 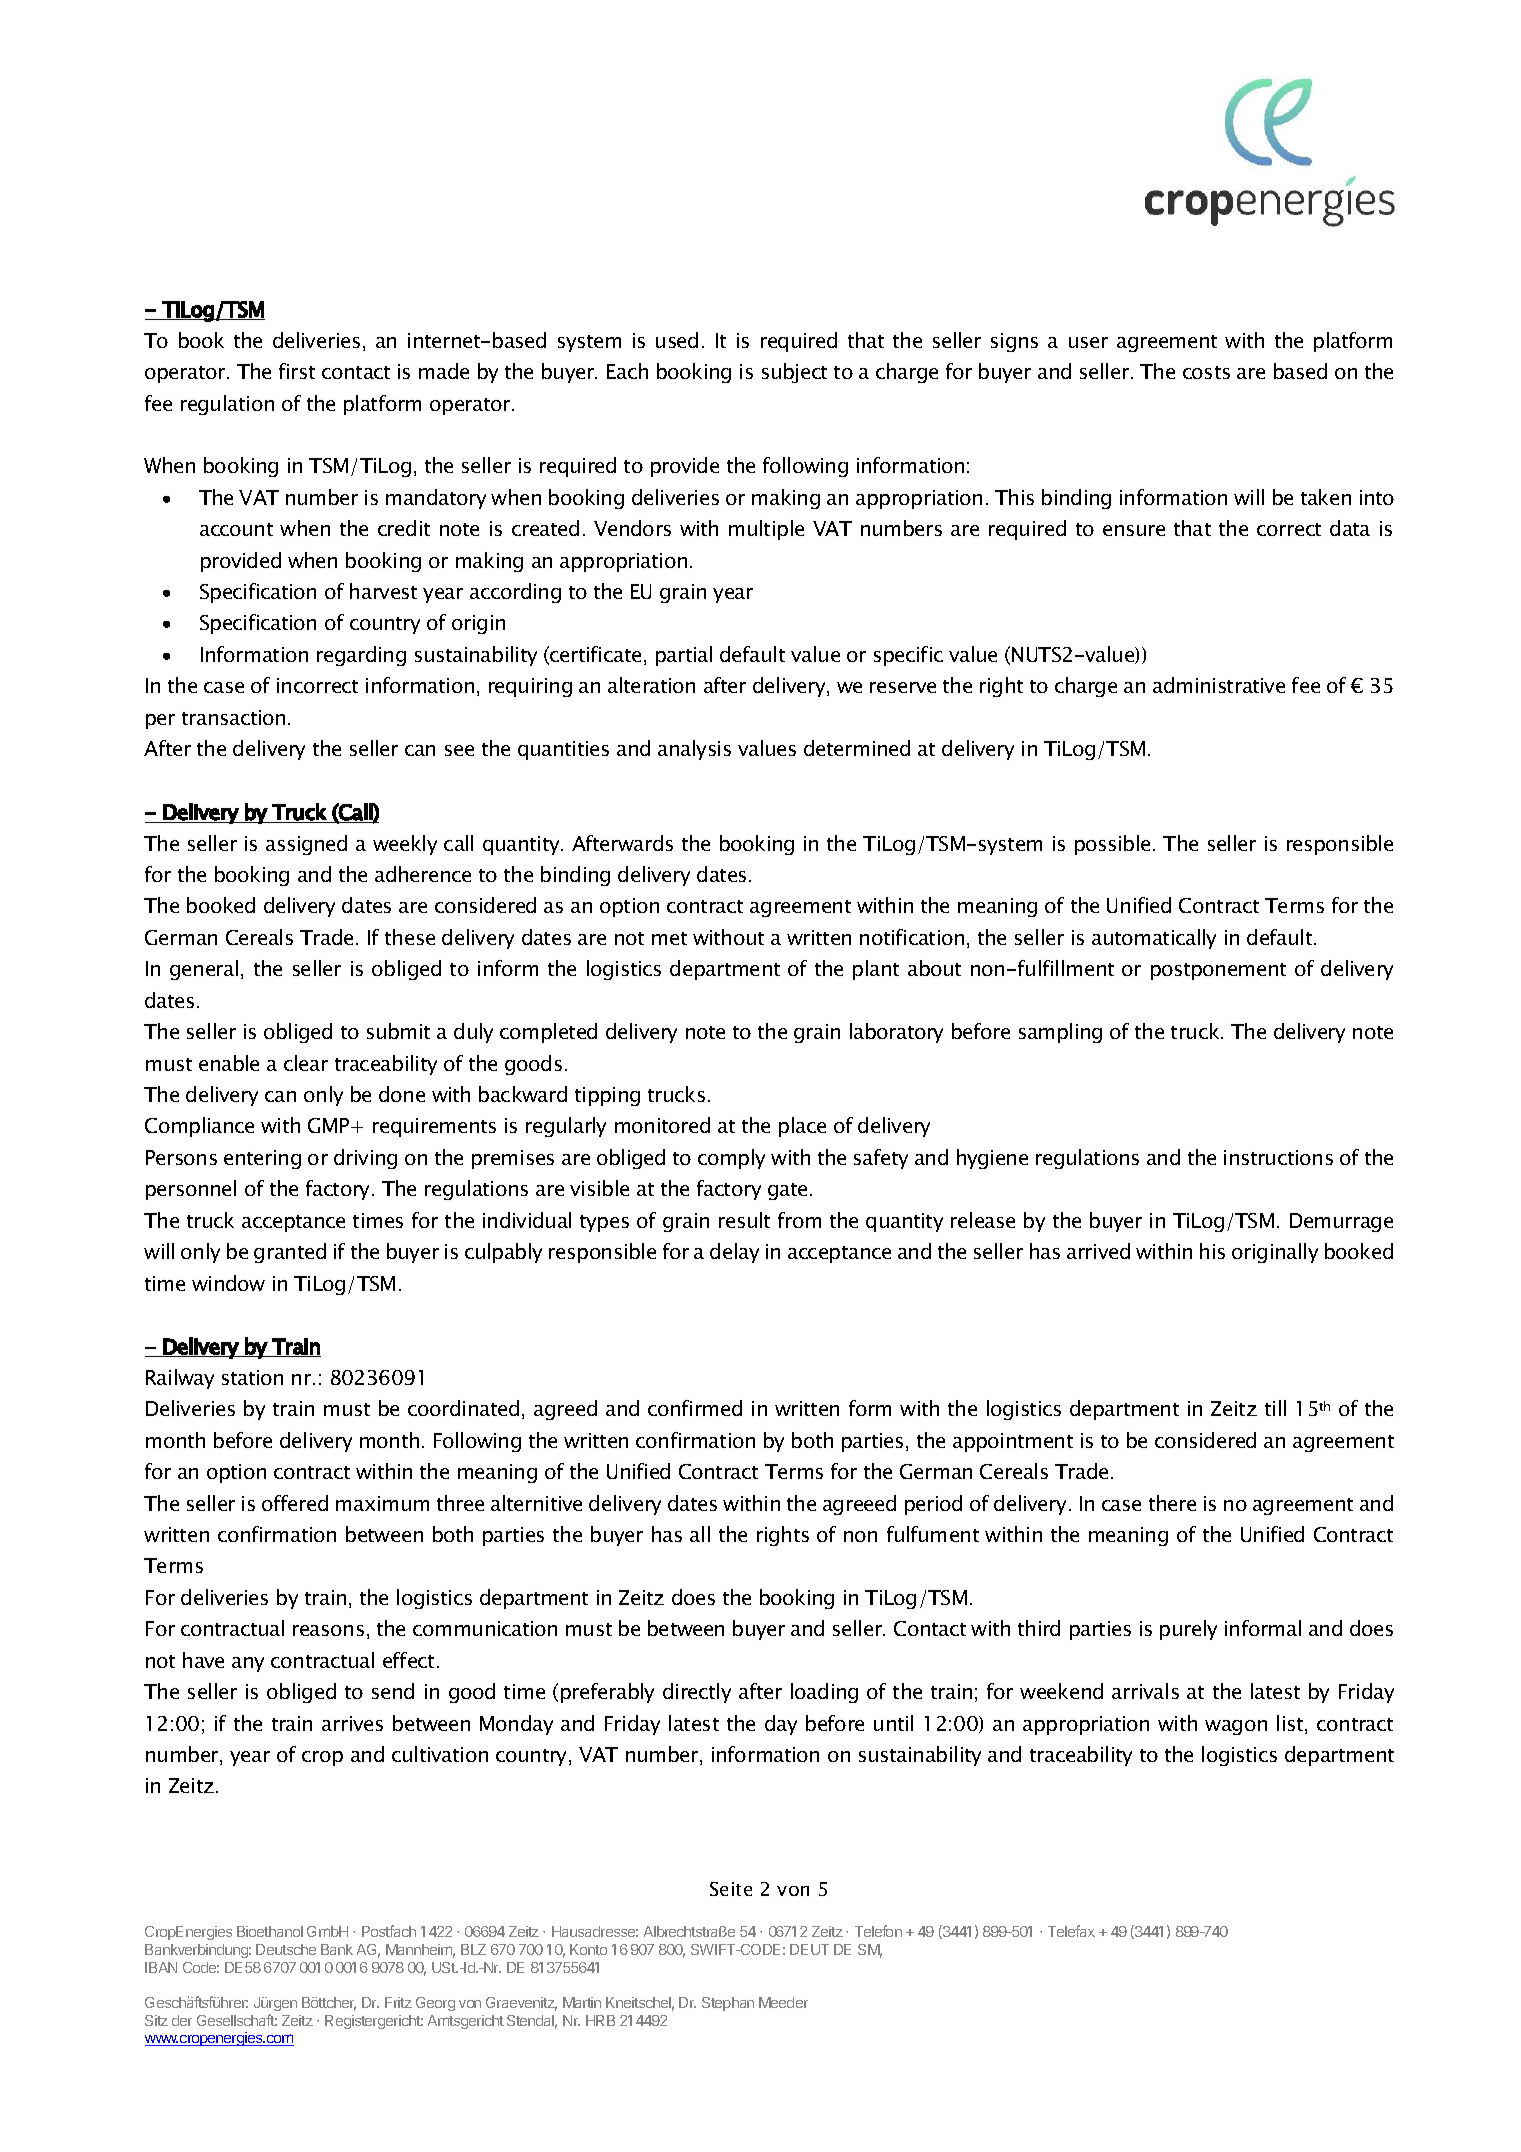 I want to click on postponement, so click(x=1218, y=971).
